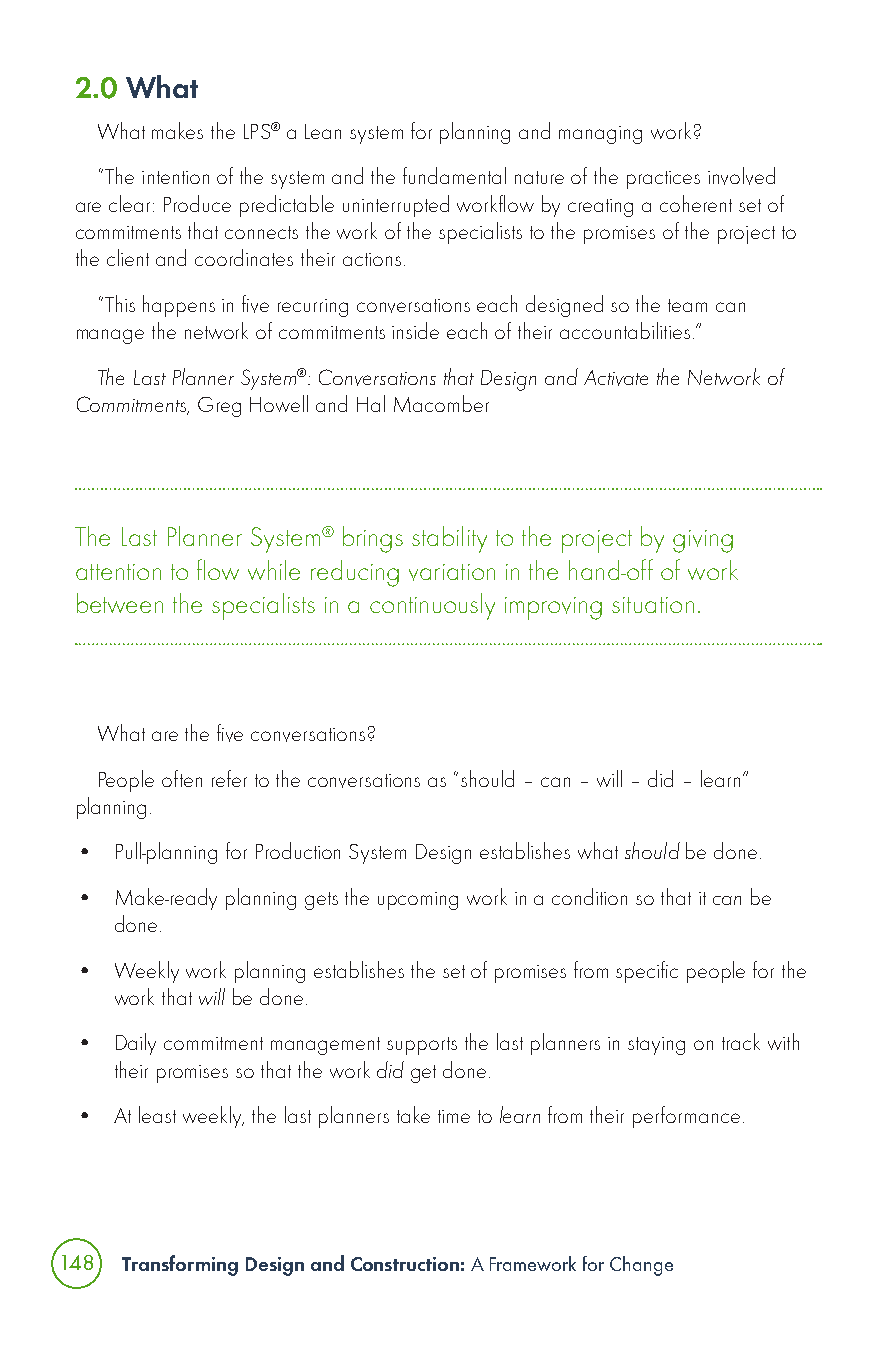  Describe the element at coordinates (432, 606) in the page. I see `continuously` at that location.
